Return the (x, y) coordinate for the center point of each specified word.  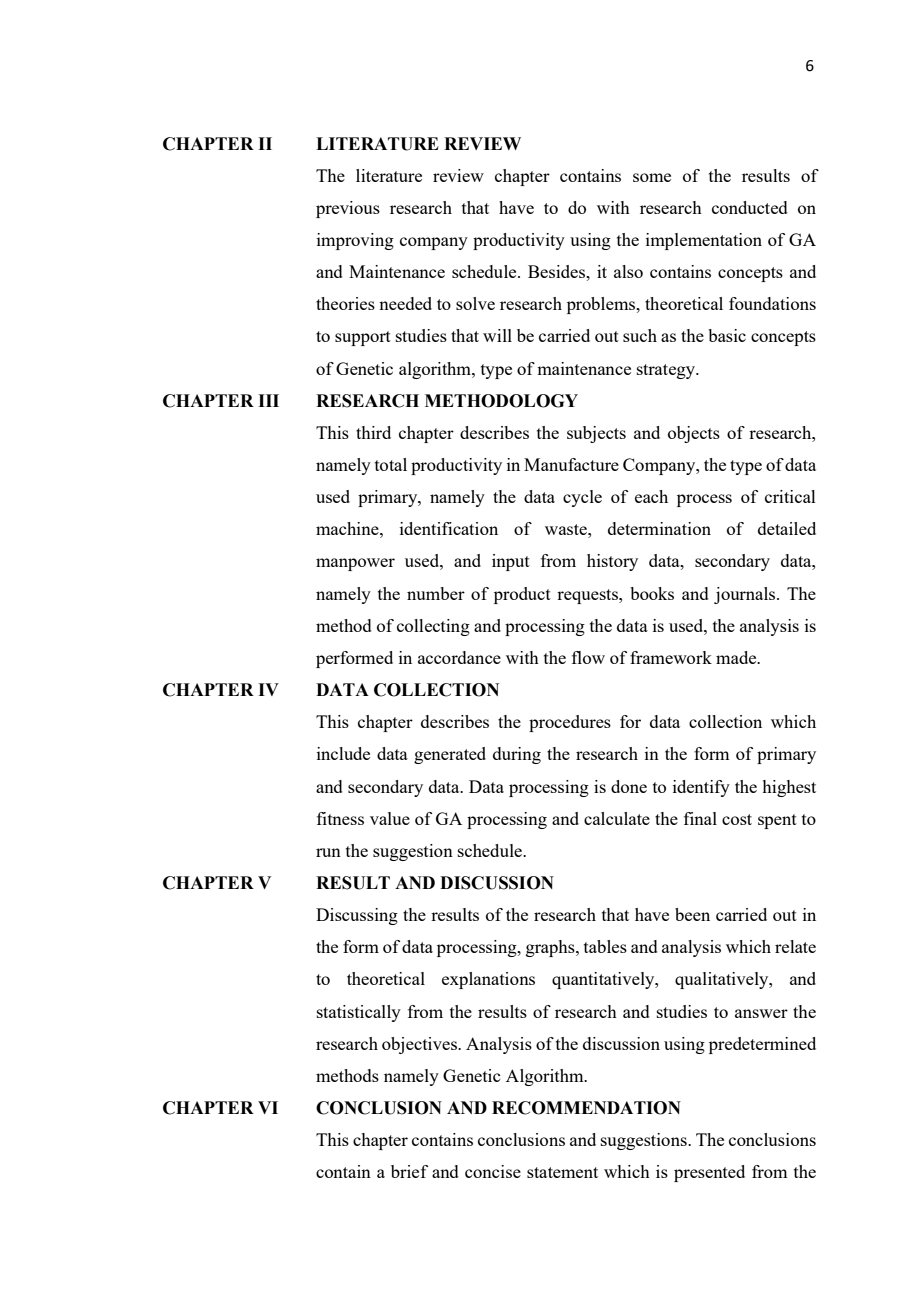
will (497, 335)
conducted (750, 207)
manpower (355, 564)
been (692, 914)
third (373, 432)
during (517, 755)
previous (348, 209)
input (511, 562)
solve (475, 303)
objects (694, 434)
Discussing (357, 916)
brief (409, 1171)
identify (701, 788)
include (343, 753)
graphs (551, 948)
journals (746, 595)
